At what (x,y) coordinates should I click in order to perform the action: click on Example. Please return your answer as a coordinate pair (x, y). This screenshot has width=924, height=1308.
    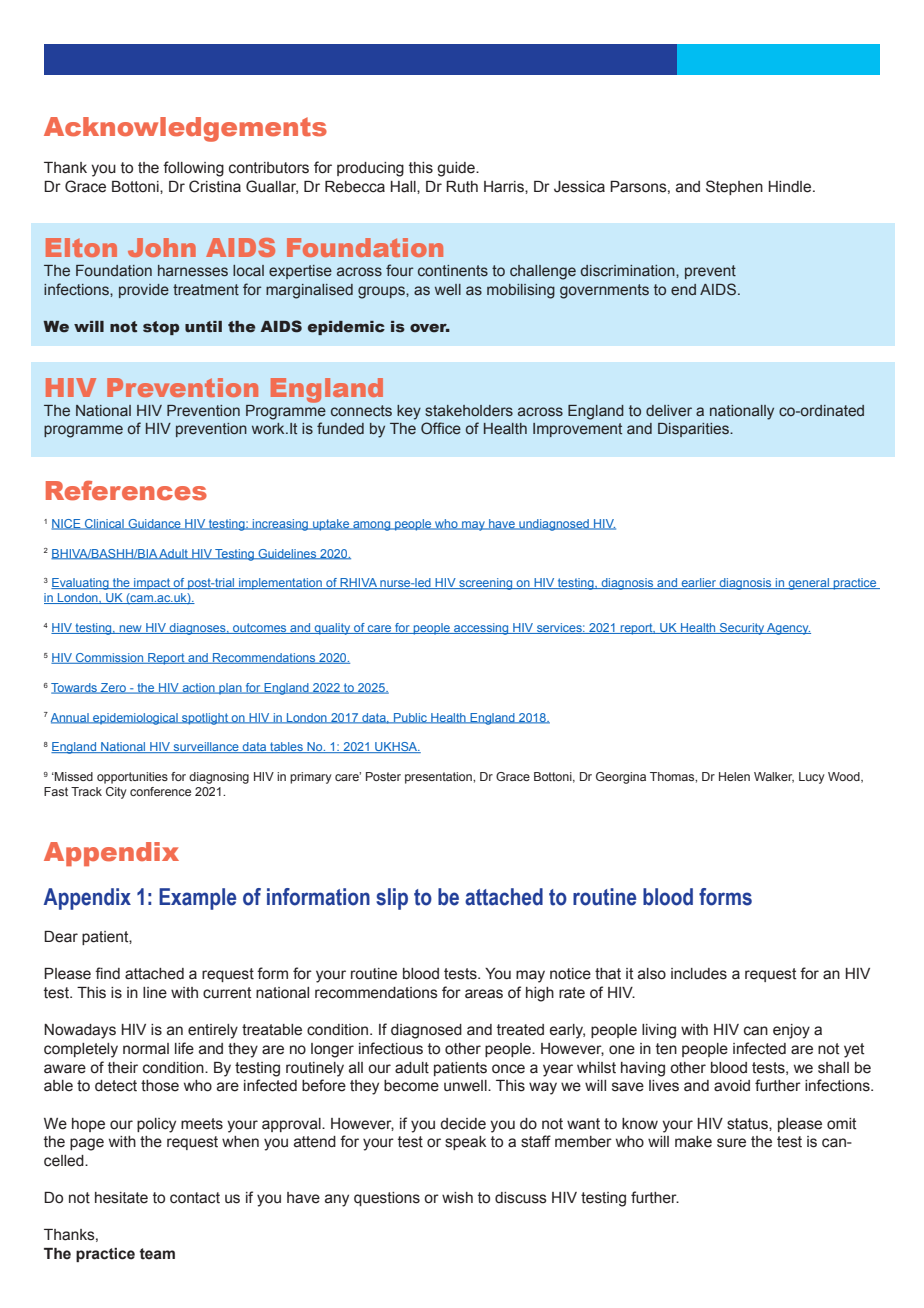
    Looking at the image, I should click on (197, 899).
